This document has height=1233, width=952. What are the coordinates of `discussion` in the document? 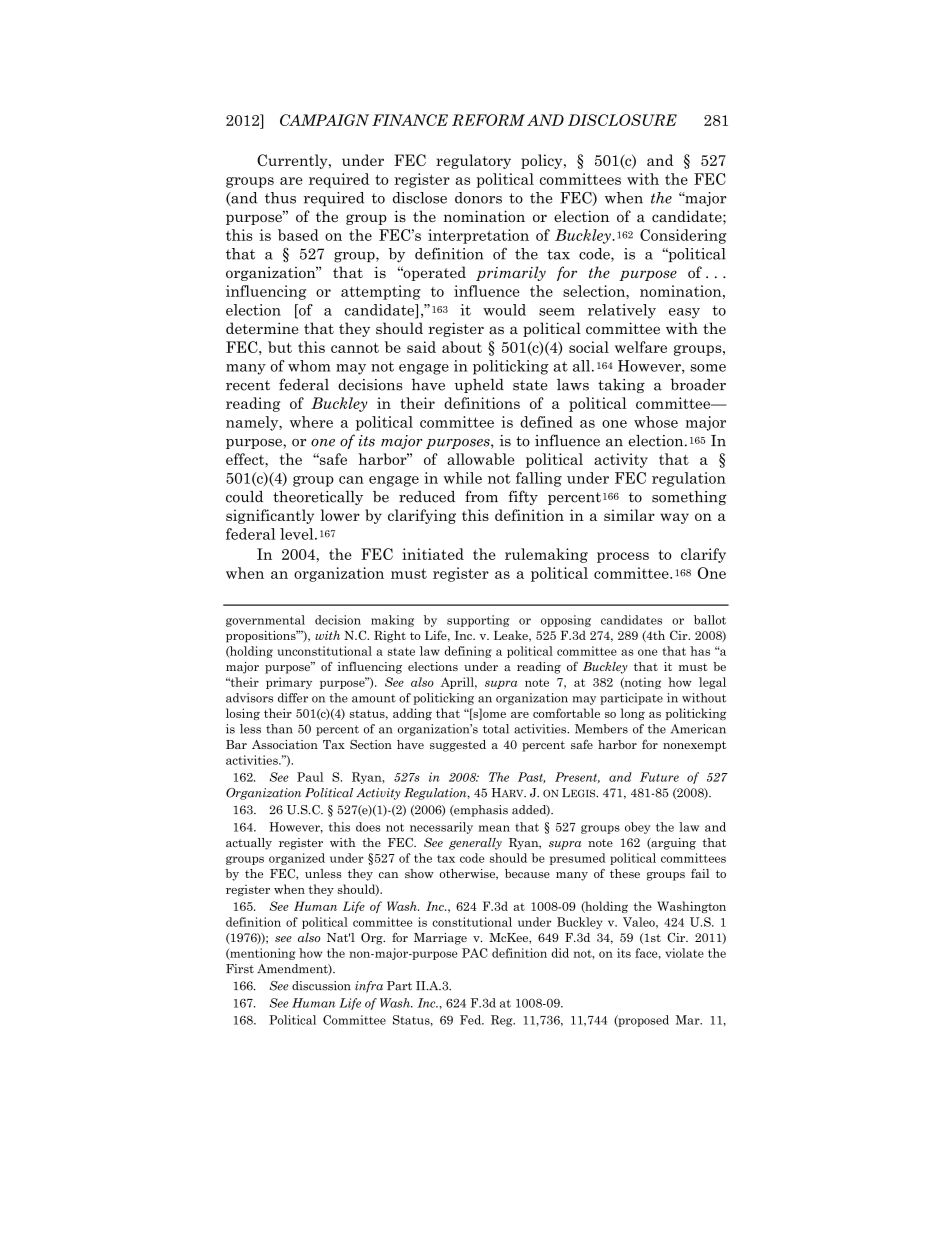 It's located at (321, 986).
